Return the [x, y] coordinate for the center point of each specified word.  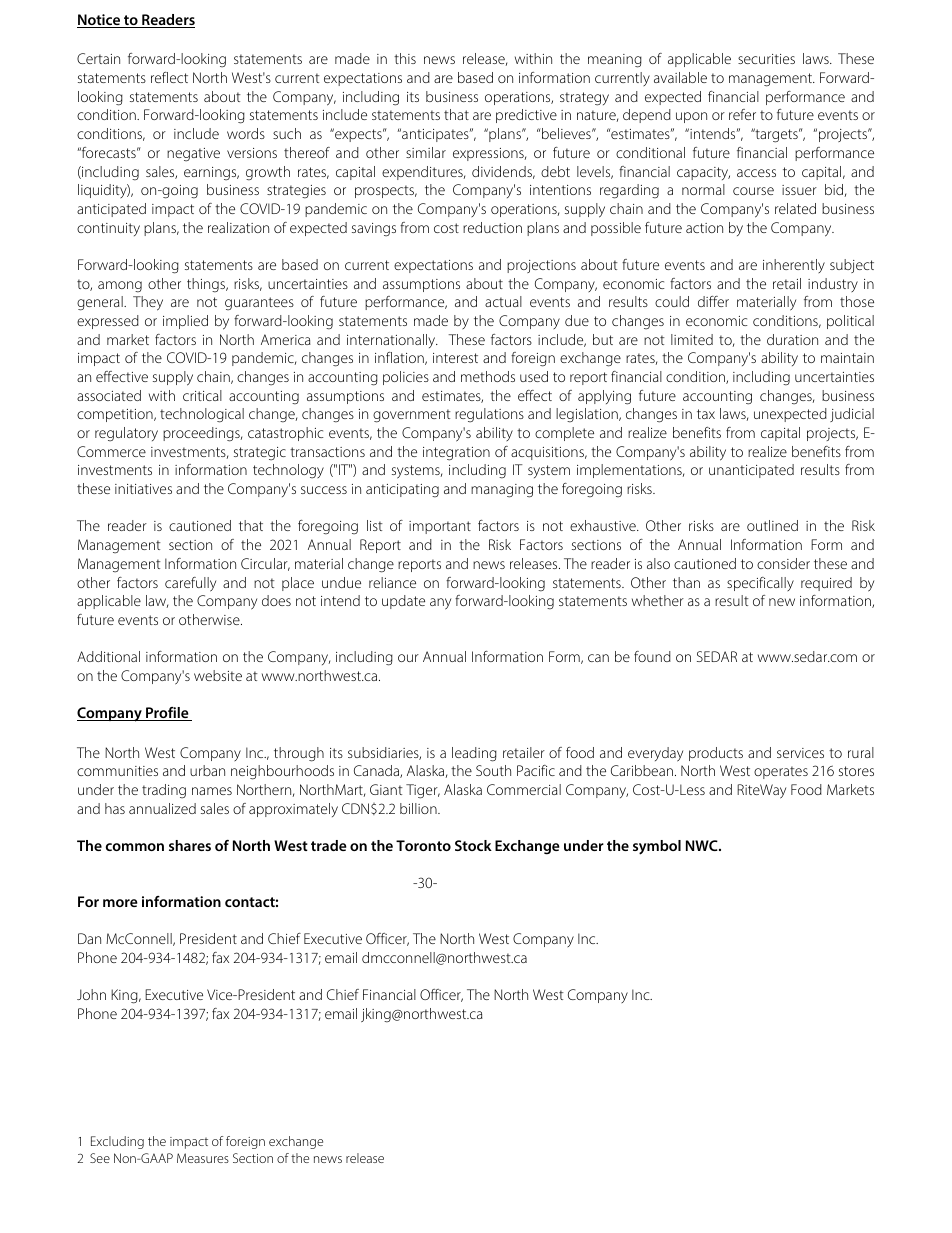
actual [503, 301]
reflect [169, 77]
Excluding [117, 1142]
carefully [190, 584]
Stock [473, 845]
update [403, 602]
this [405, 58]
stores [856, 771]
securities [766, 59]
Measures [203, 1158]
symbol [657, 847]
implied [185, 322]
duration [792, 339]
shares [190, 845]
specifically [760, 584]
